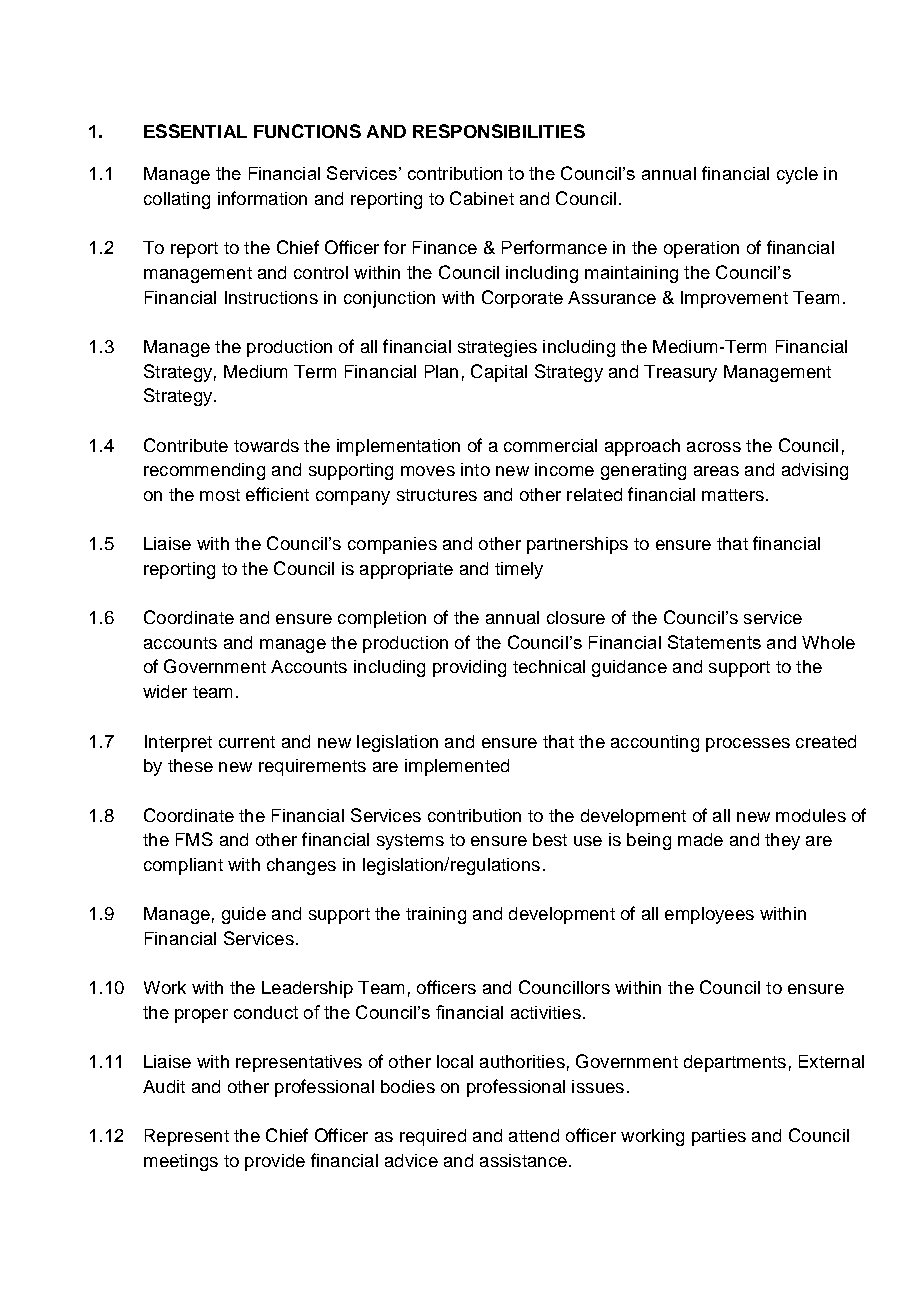 The height and width of the document is (1308, 924). I want to click on wider, so click(165, 691).
